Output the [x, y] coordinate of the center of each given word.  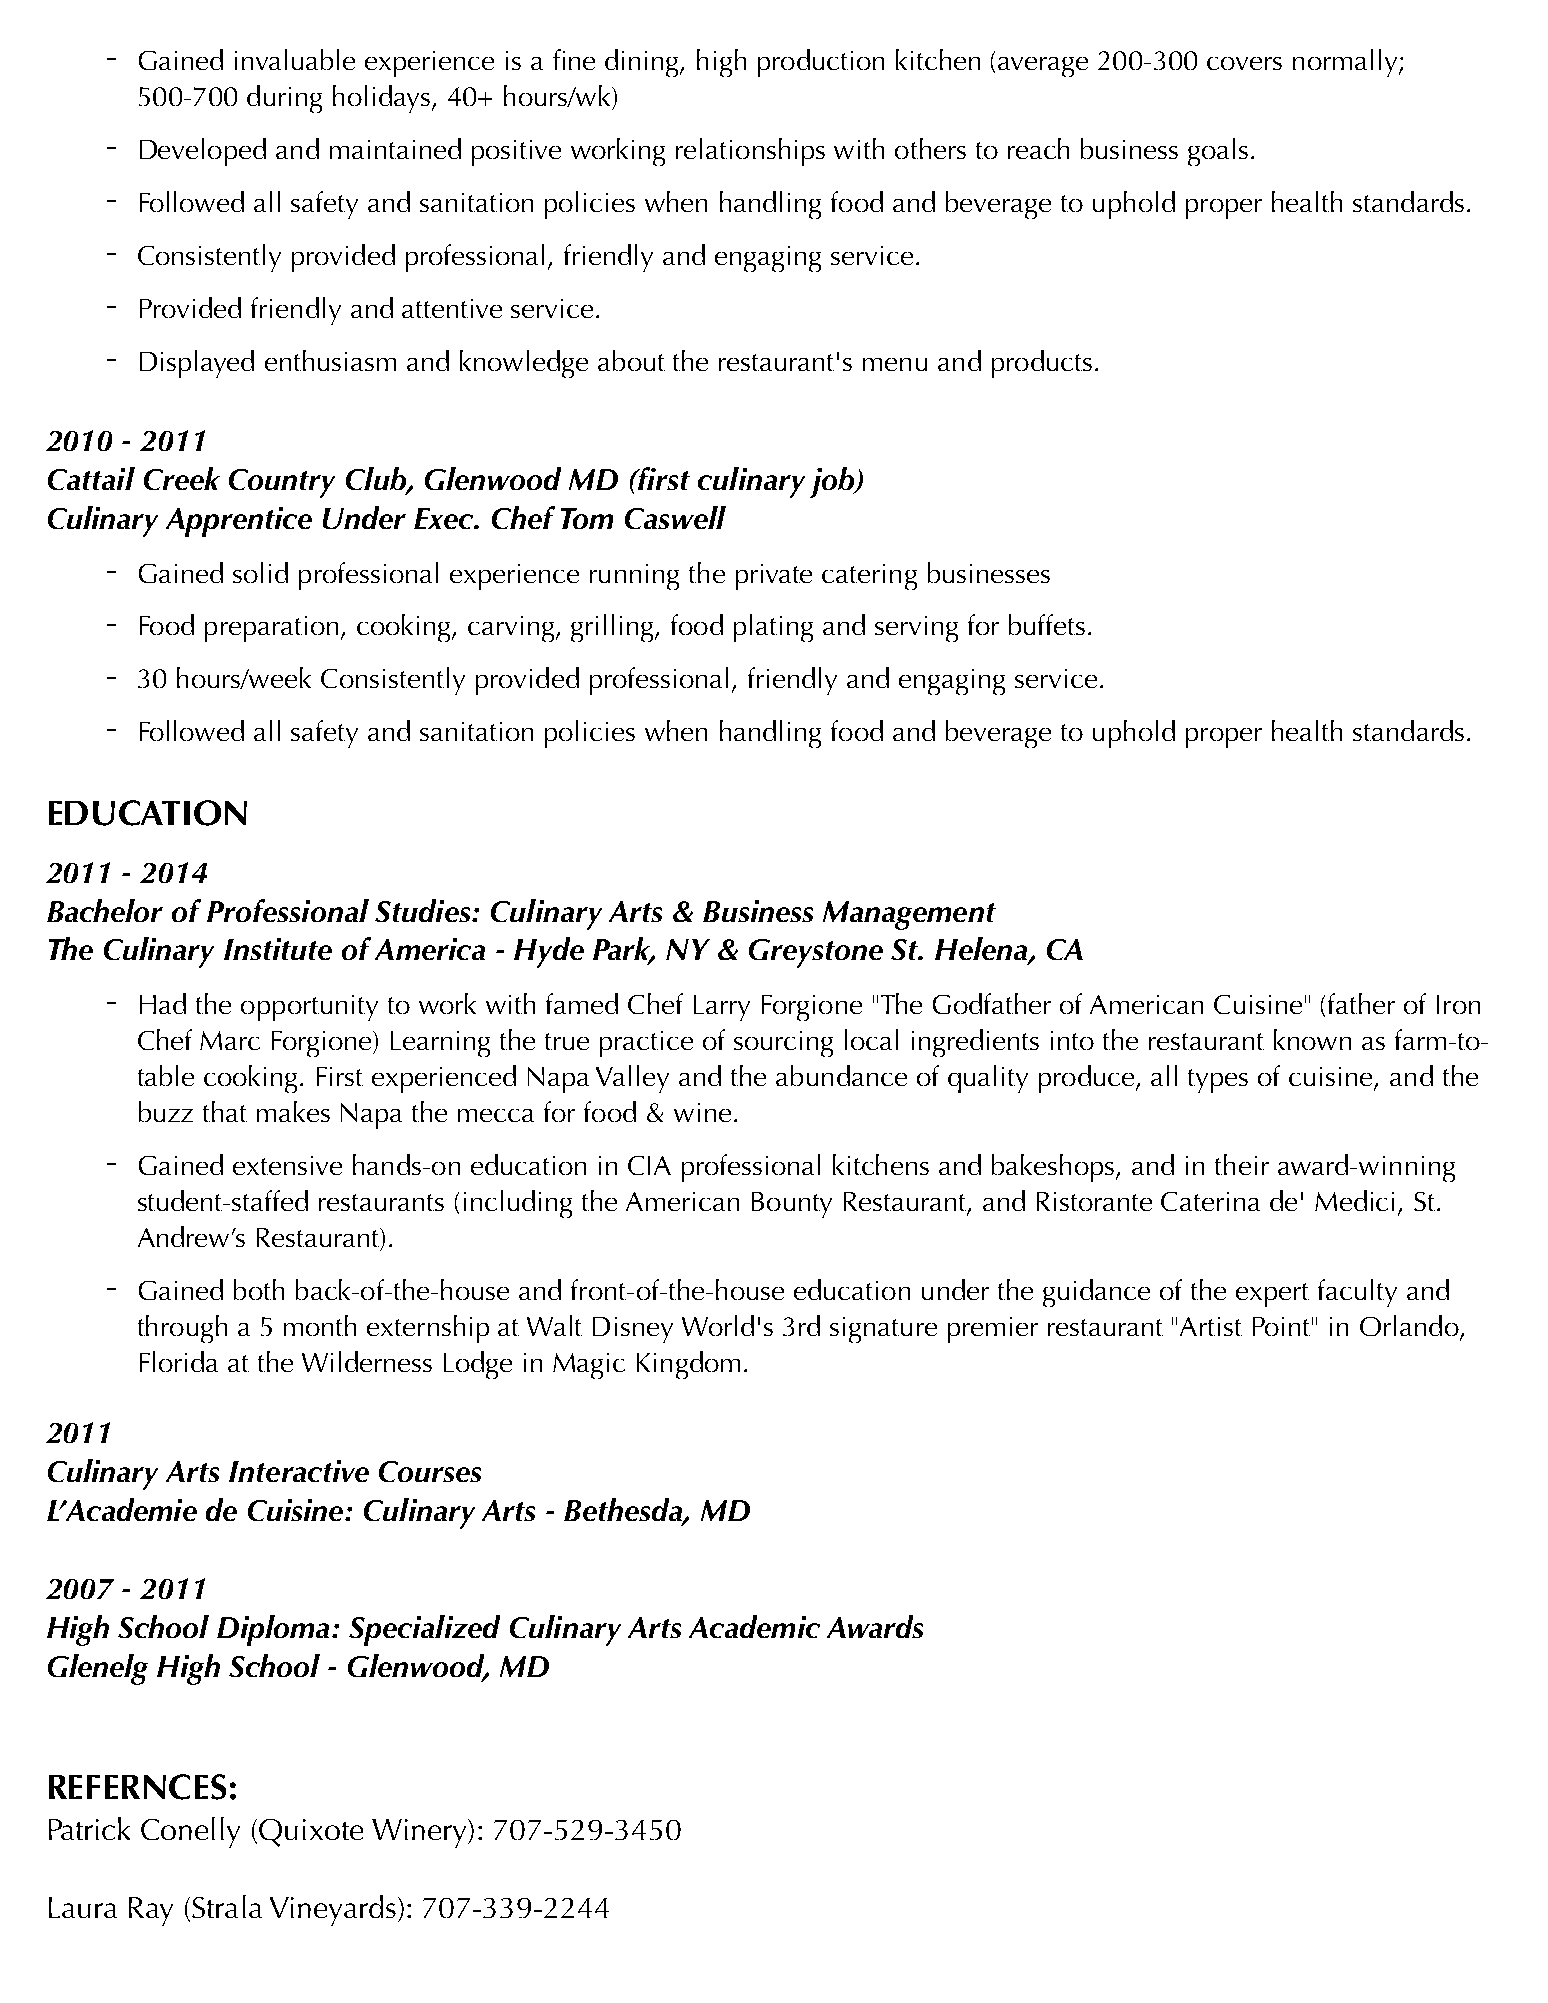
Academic [754, 1626]
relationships [750, 152]
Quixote [311, 1833]
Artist [1211, 1326]
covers [1244, 63]
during [284, 99]
